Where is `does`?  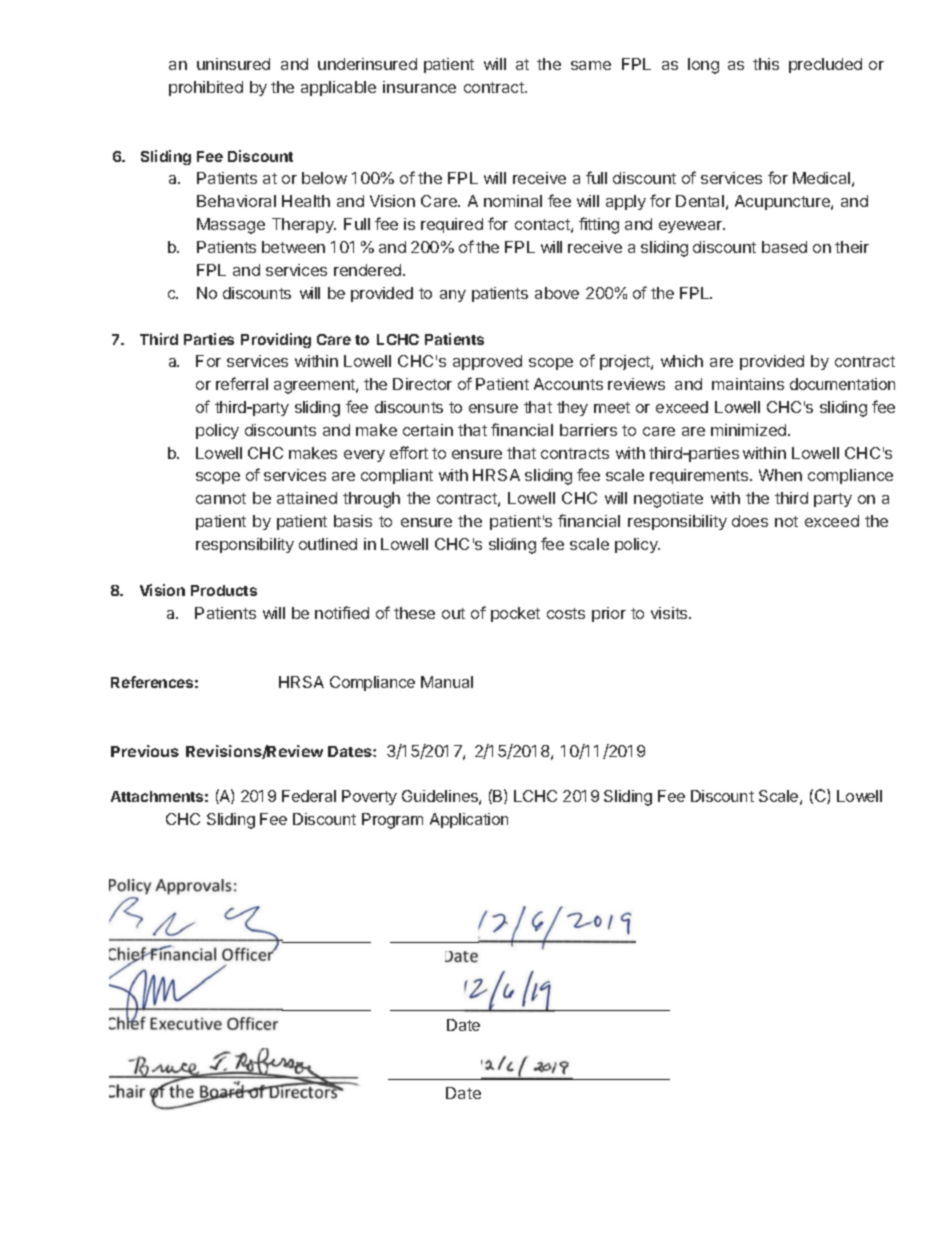
does is located at coordinates (750, 521).
